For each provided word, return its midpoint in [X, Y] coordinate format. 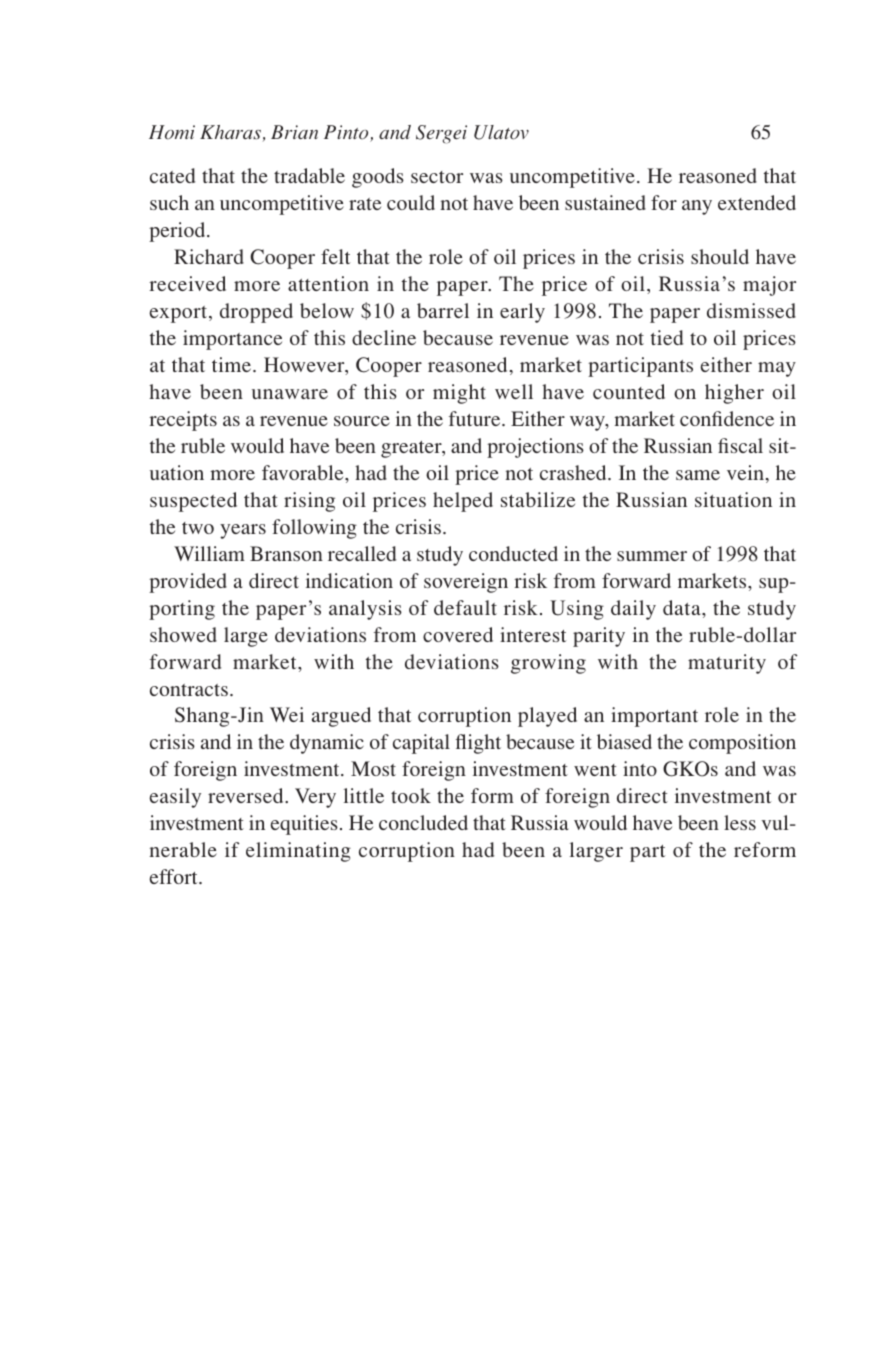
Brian [294, 132]
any [697, 207]
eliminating [298, 852]
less [740, 822]
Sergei [441, 134]
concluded [423, 822]
